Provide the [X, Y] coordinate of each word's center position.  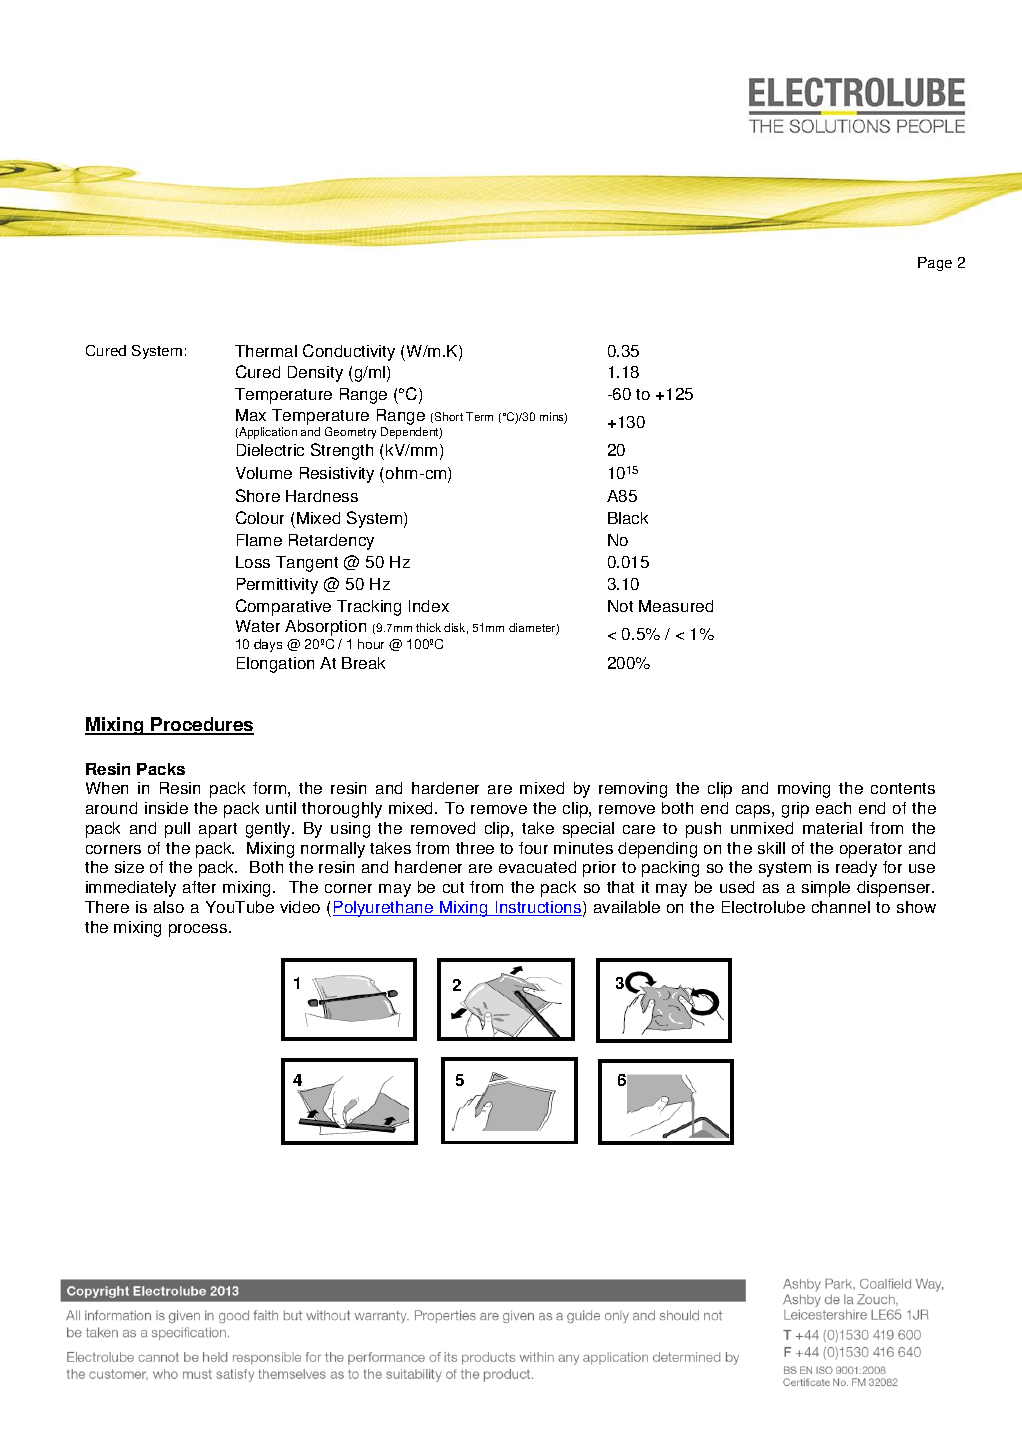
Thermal [266, 351]
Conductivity [349, 352]
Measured [676, 606]
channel [841, 907]
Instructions [537, 908]
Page [935, 264]
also [169, 907]
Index [429, 606]
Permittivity [277, 586]
